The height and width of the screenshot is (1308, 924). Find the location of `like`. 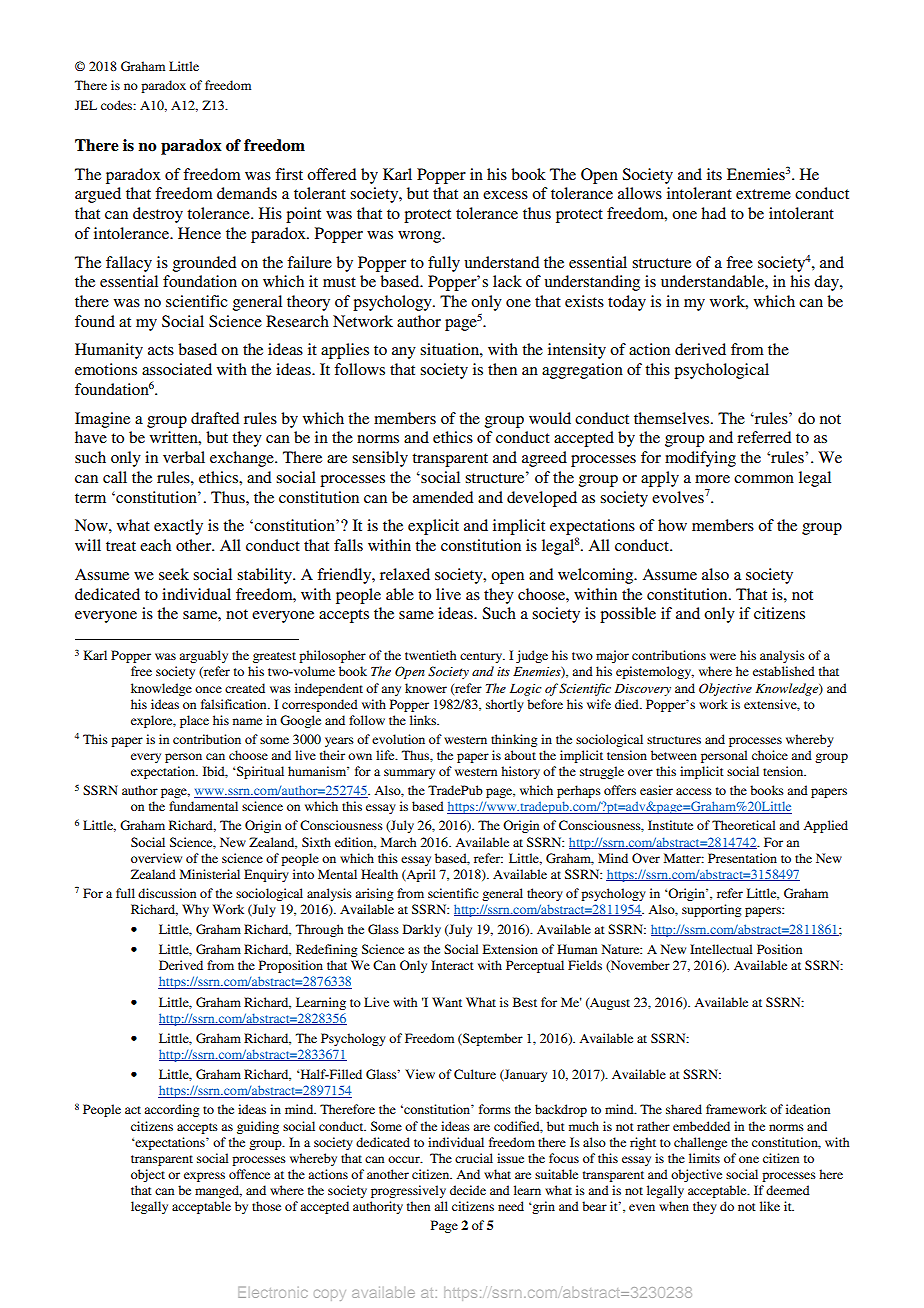

like is located at coordinates (770, 1206).
